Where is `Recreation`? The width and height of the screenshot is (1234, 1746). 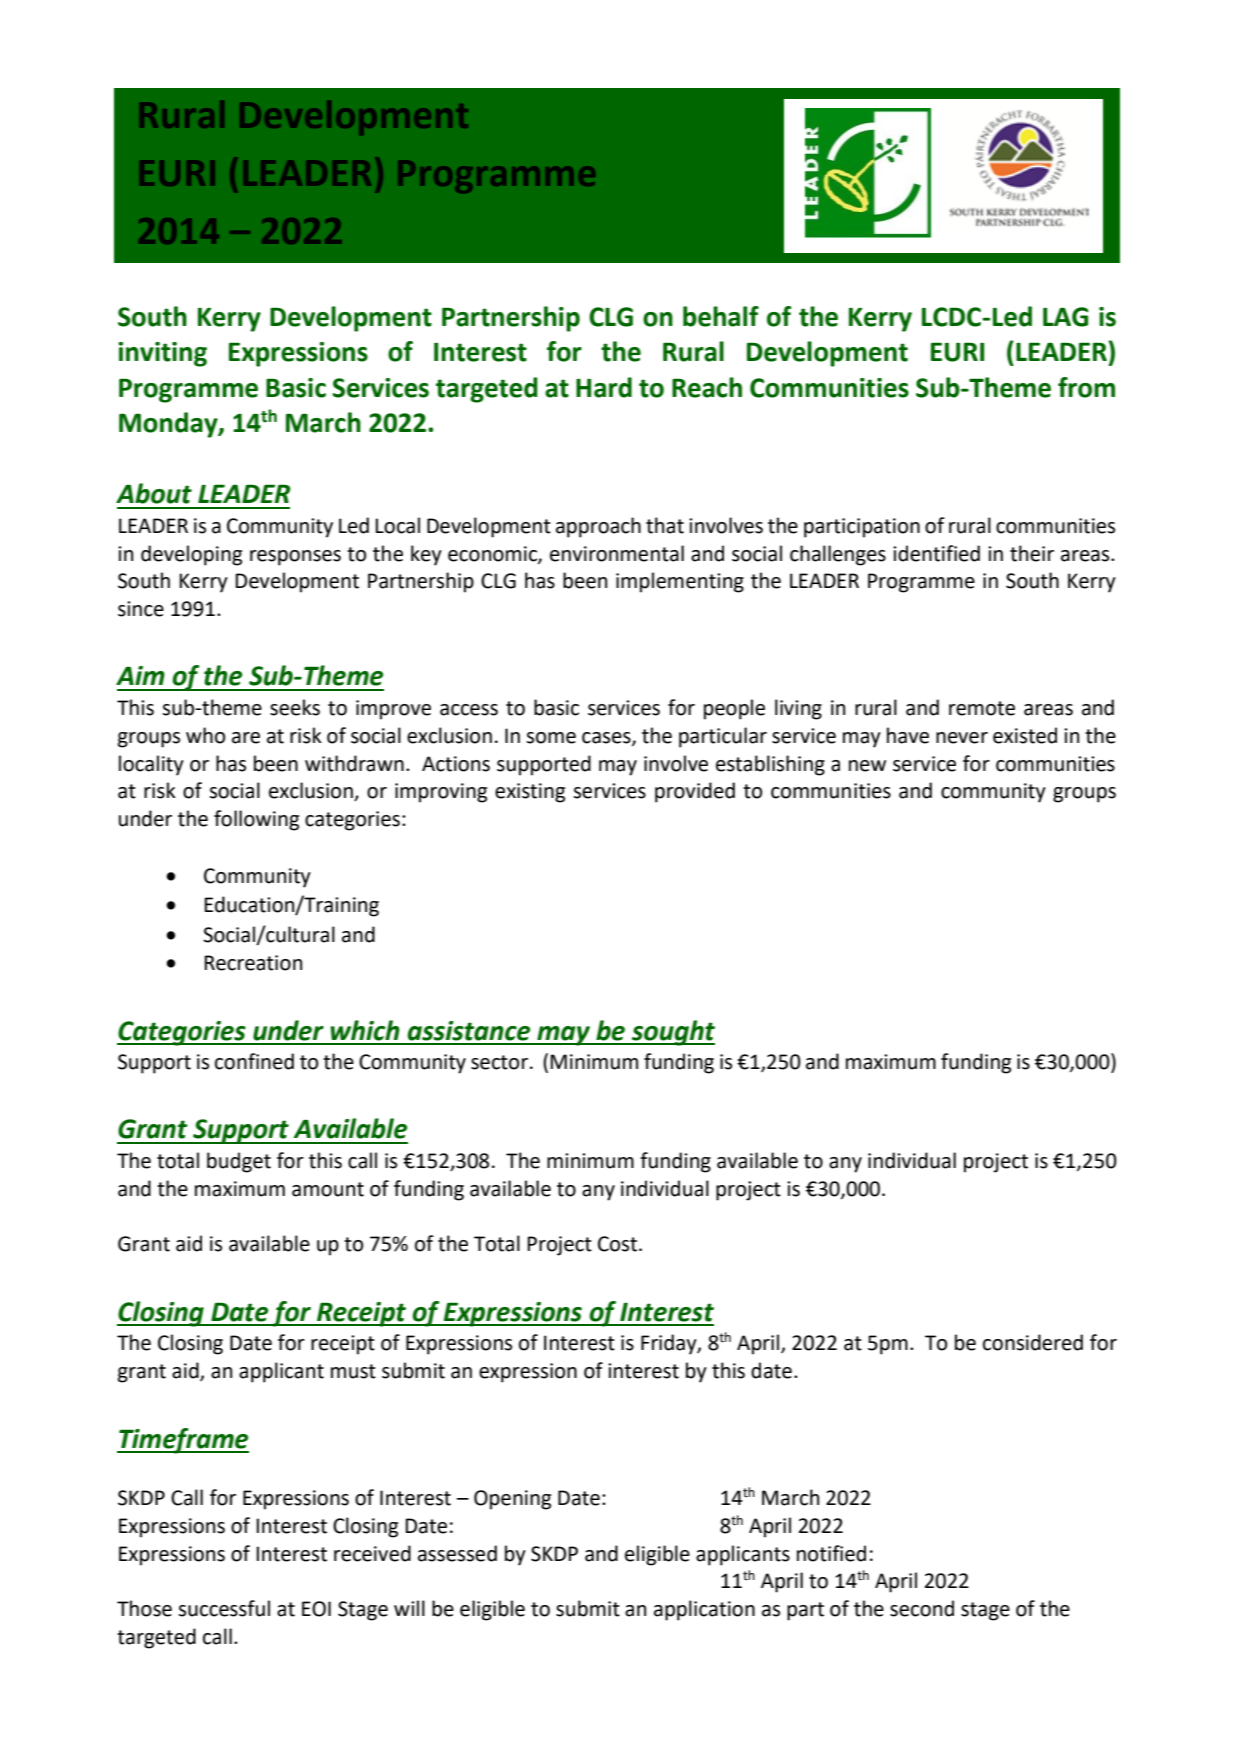 Recreation is located at coordinates (253, 963).
